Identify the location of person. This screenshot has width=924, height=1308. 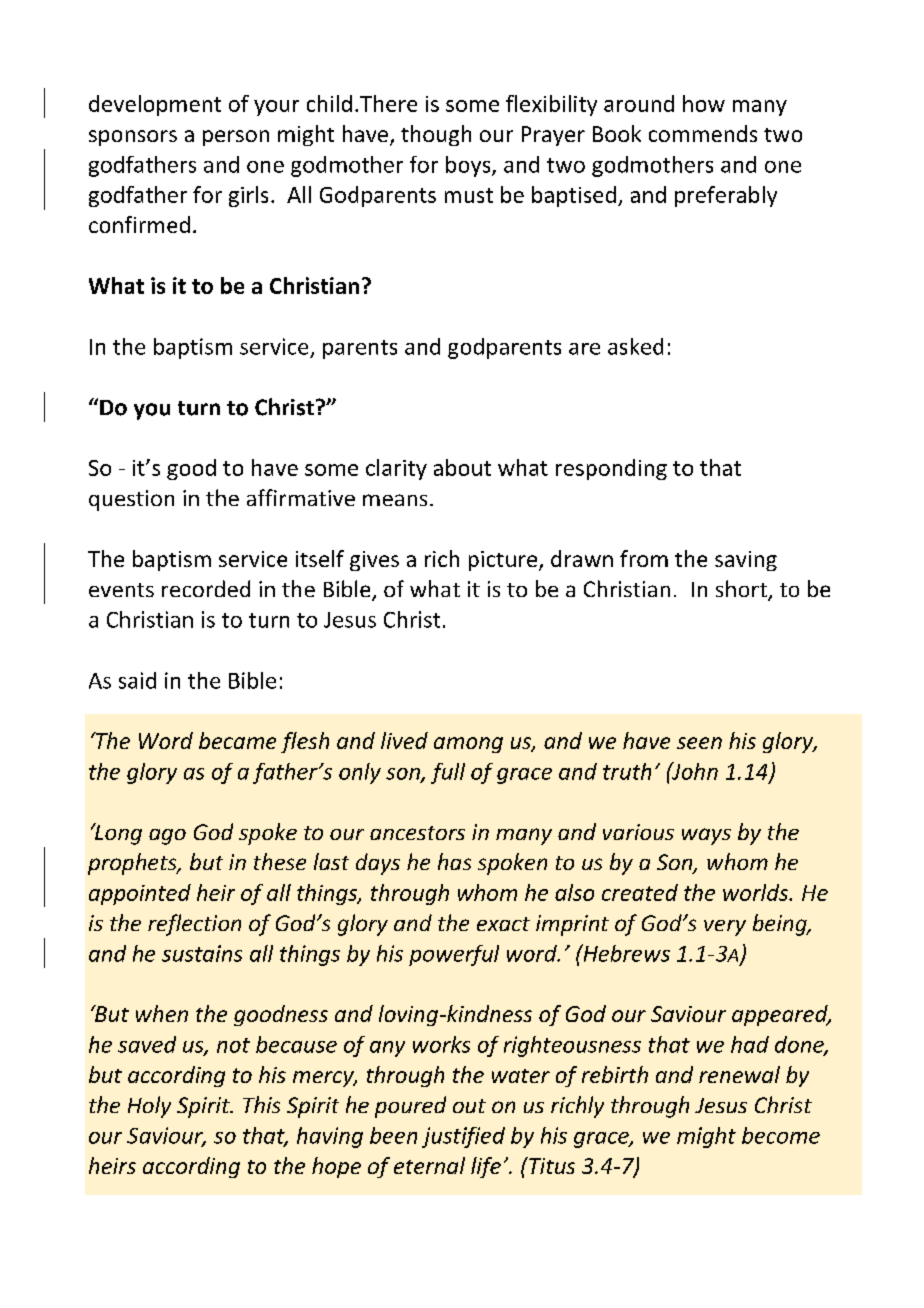
(236, 138).
